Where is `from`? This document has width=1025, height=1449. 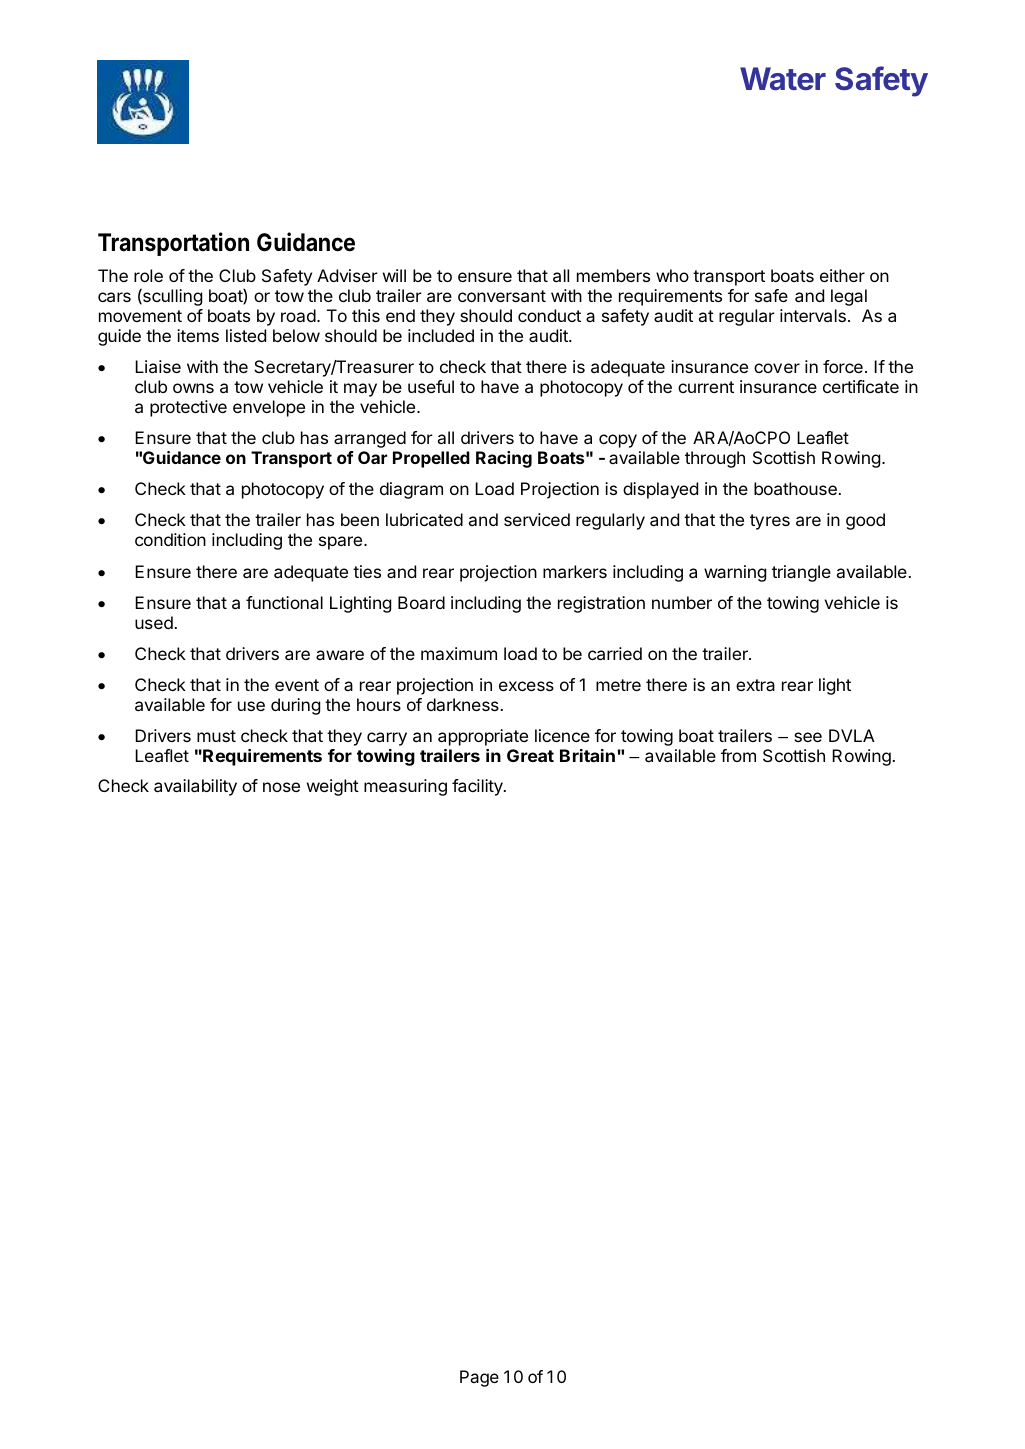
from is located at coordinates (738, 755).
